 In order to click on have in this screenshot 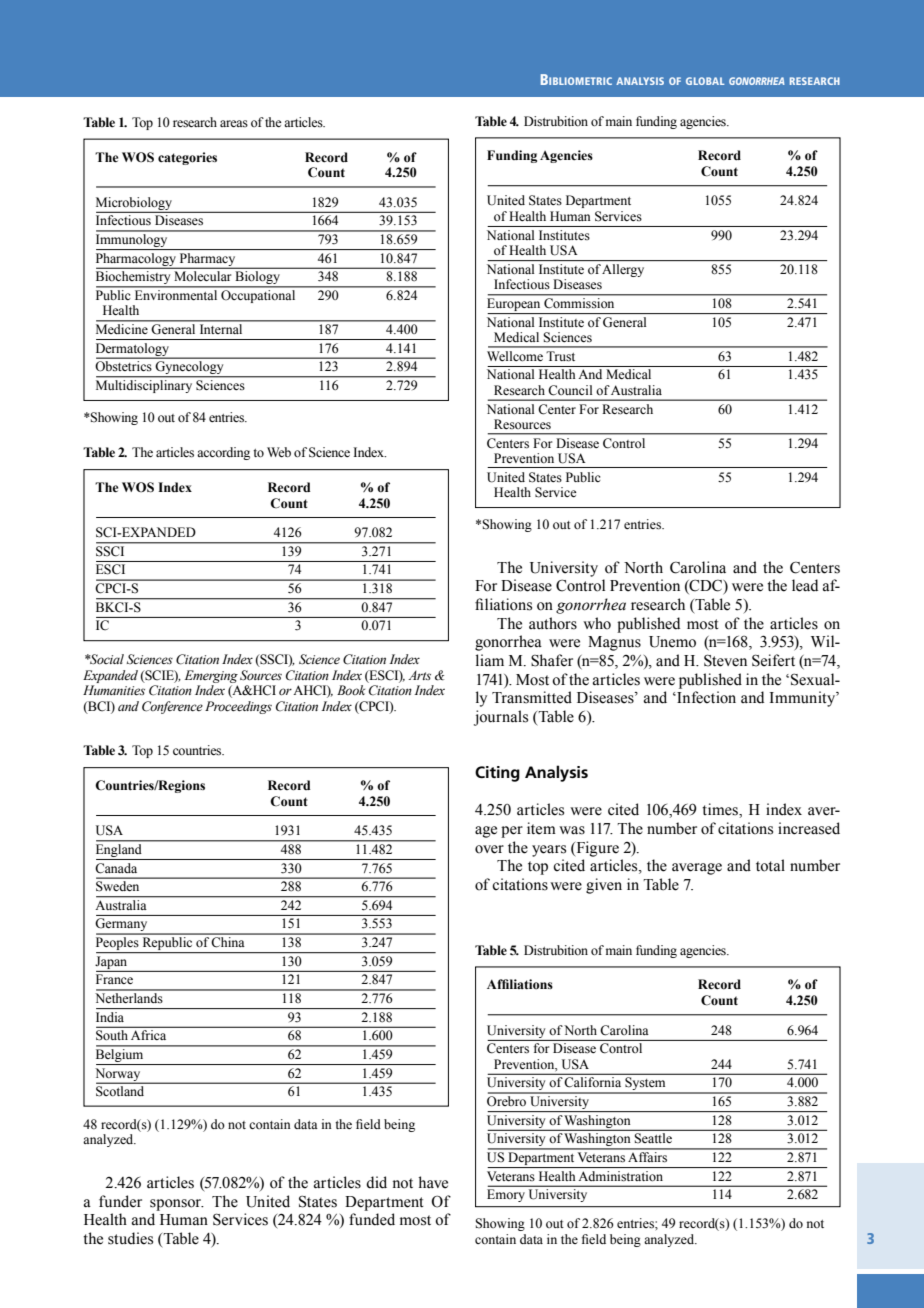, I will do `click(433, 1182)`.
